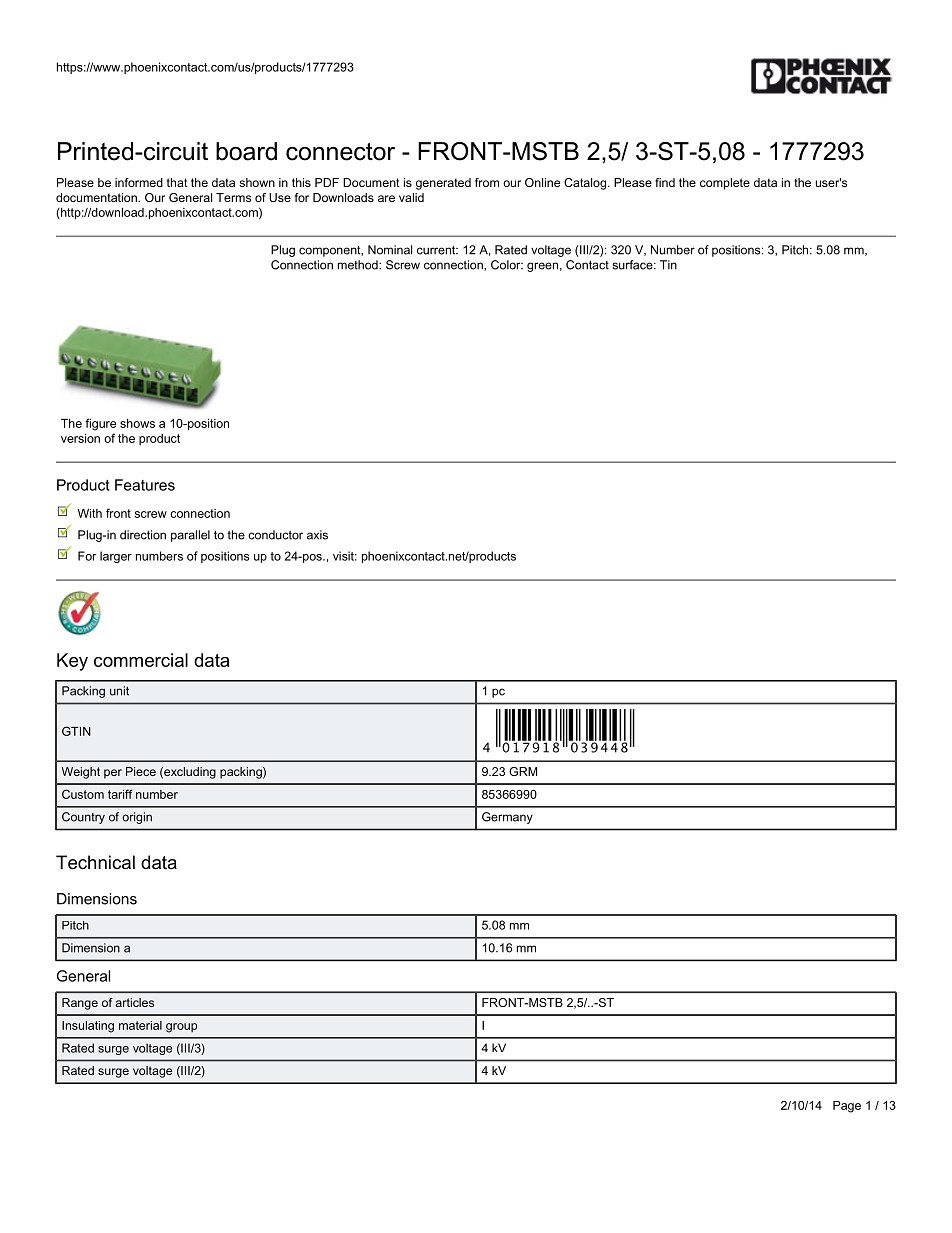 This screenshot has width=952, height=1233. Describe the element at coordinates (181, 1028) in the screenshot. I see `group` at that location.
